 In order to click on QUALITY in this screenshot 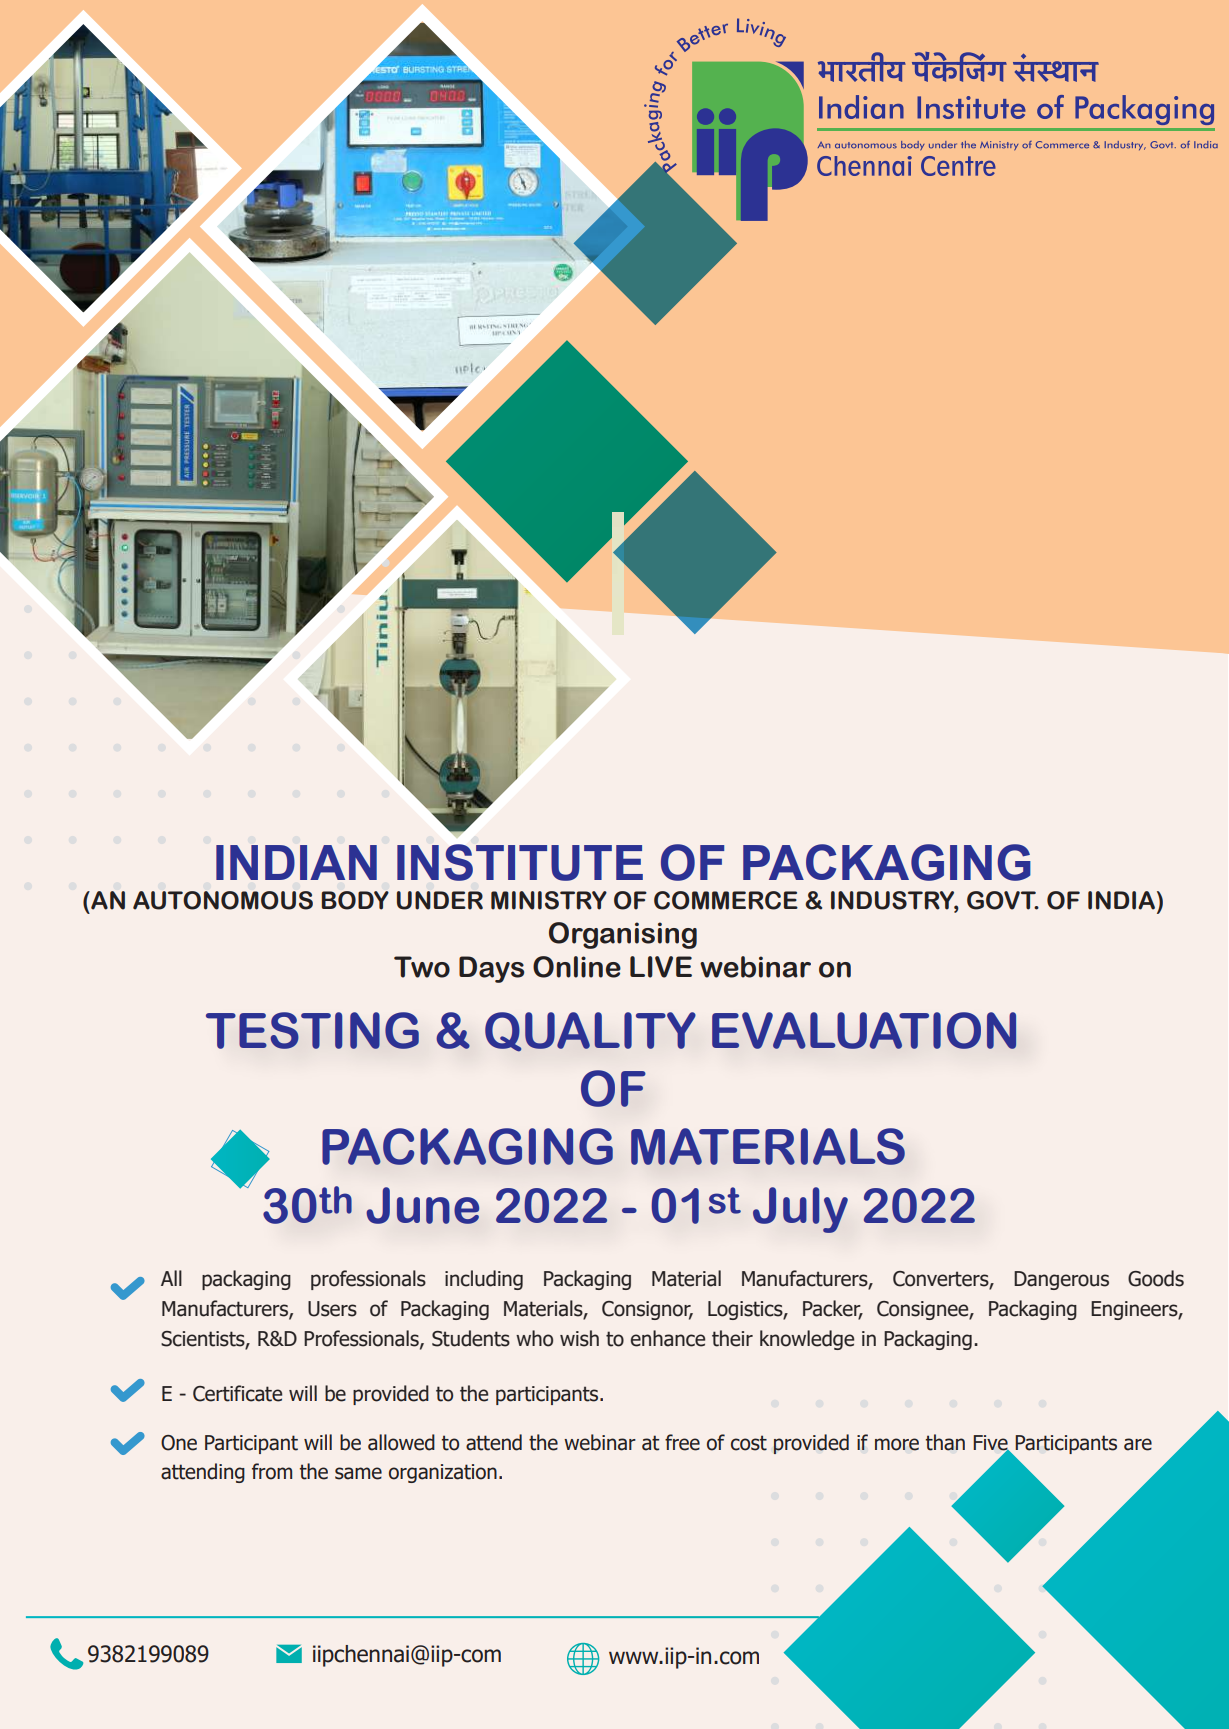, I will do `click(590, 1032)`.
